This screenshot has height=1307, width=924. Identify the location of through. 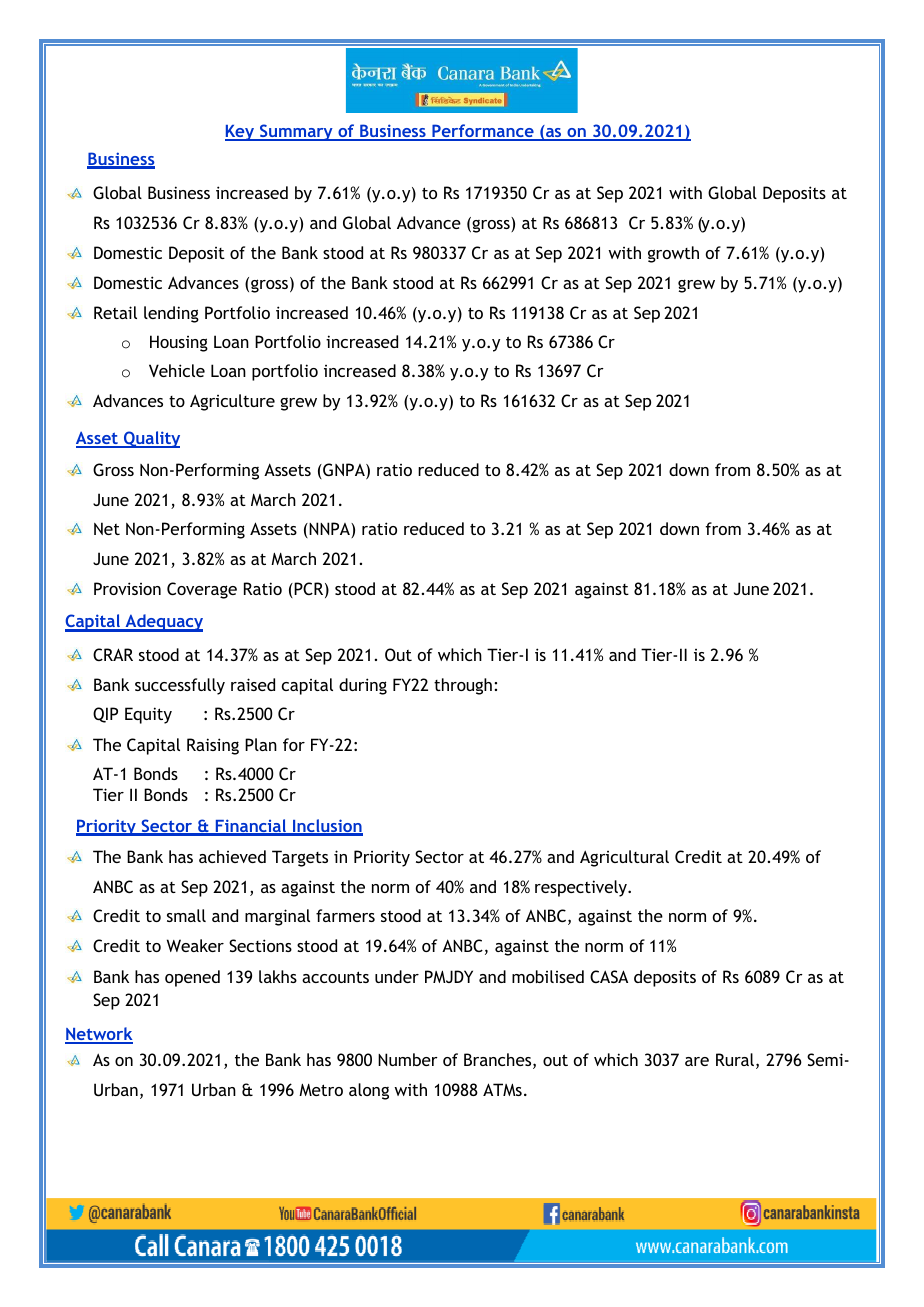
(463, 686).
